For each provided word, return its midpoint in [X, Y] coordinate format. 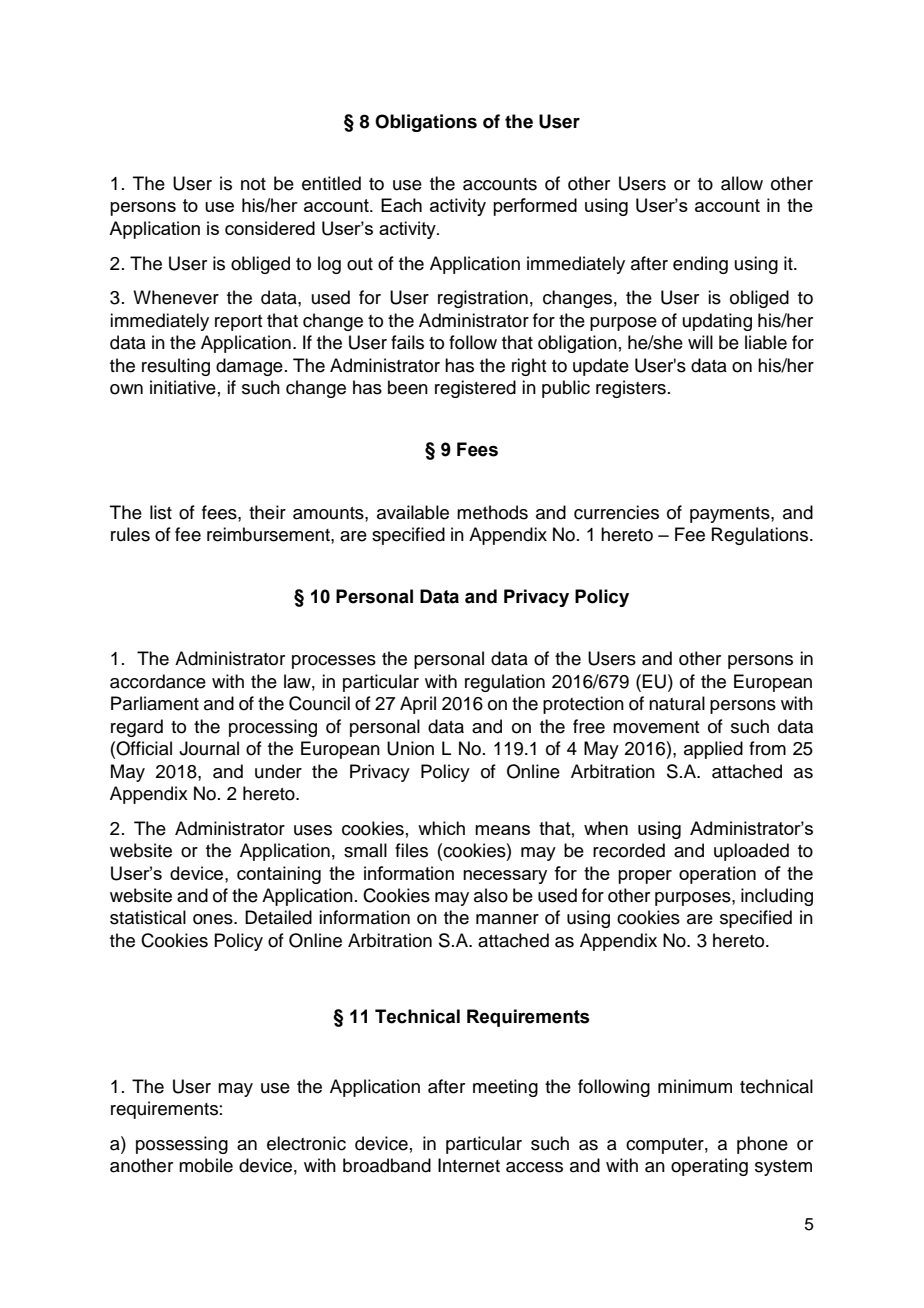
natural [677, 703]
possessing [182, 1145]
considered [270, 228]
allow [742, 183]
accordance [158, 681]
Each [401, 205]
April [418, 705]
